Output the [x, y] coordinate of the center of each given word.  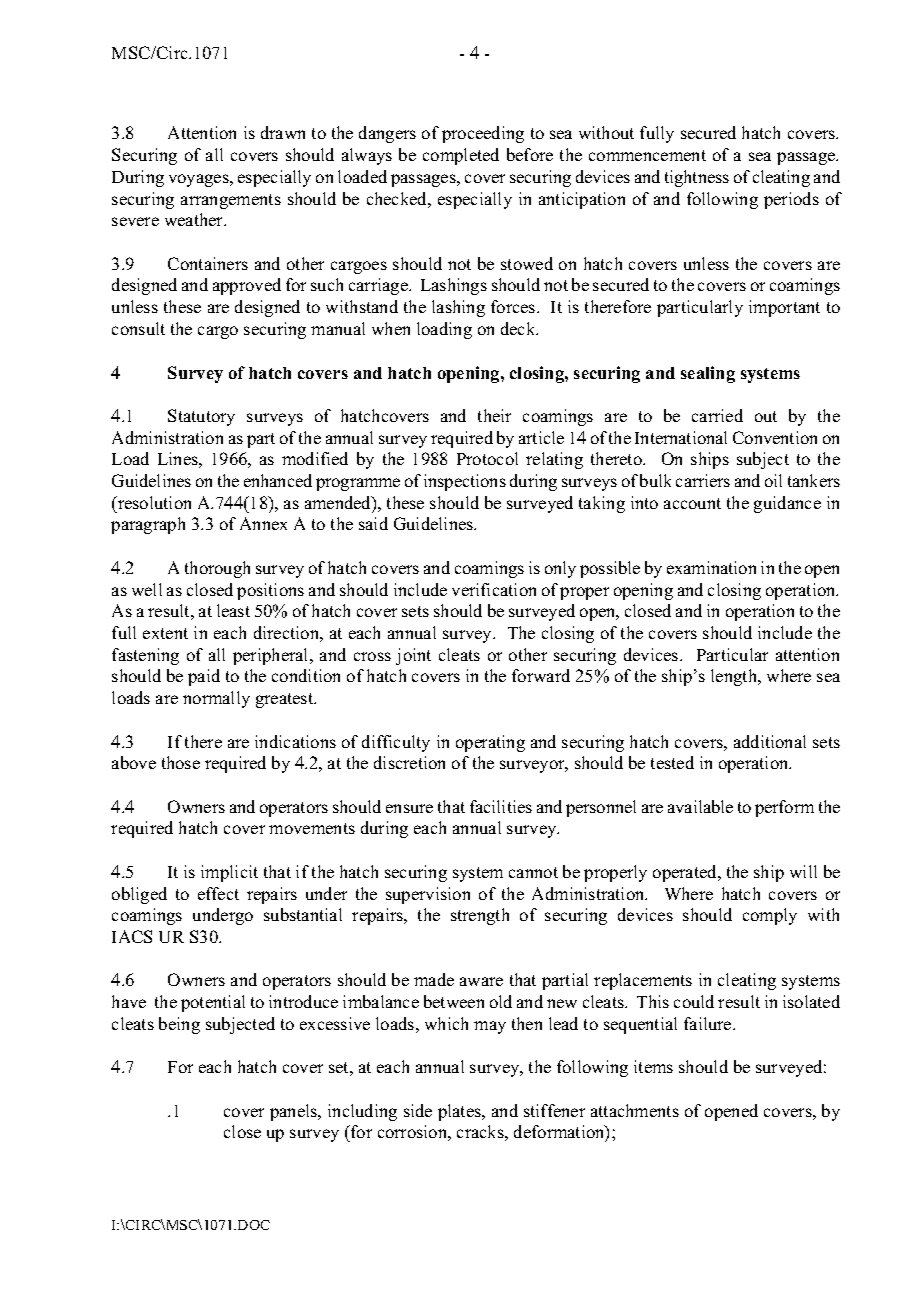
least [233, 610]
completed [461, 156]
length [735, 677]
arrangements [231, 201]
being [179, 1025]
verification [494, 589]
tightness [697, 178]
